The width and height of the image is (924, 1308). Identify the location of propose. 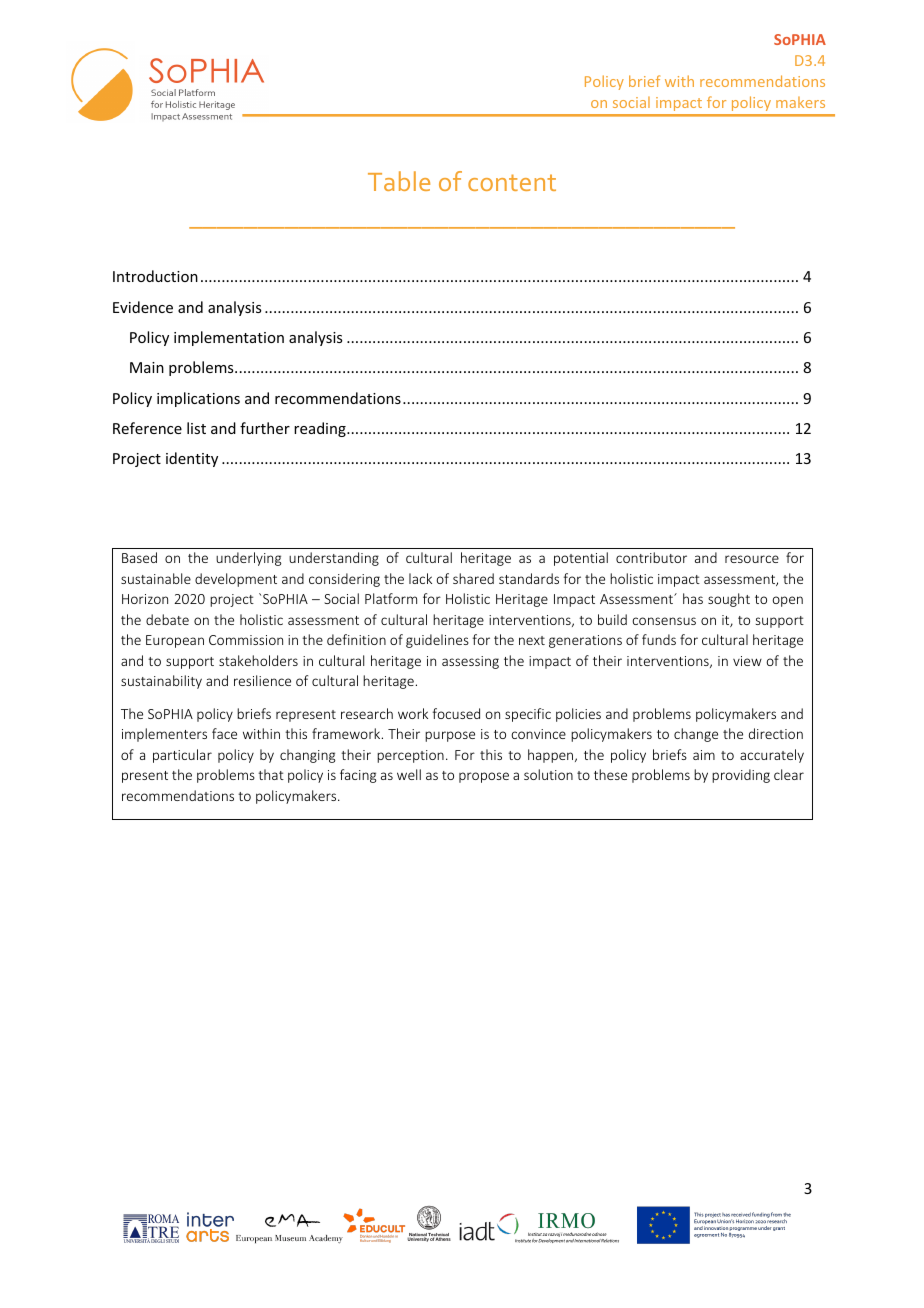
(484, 777).
